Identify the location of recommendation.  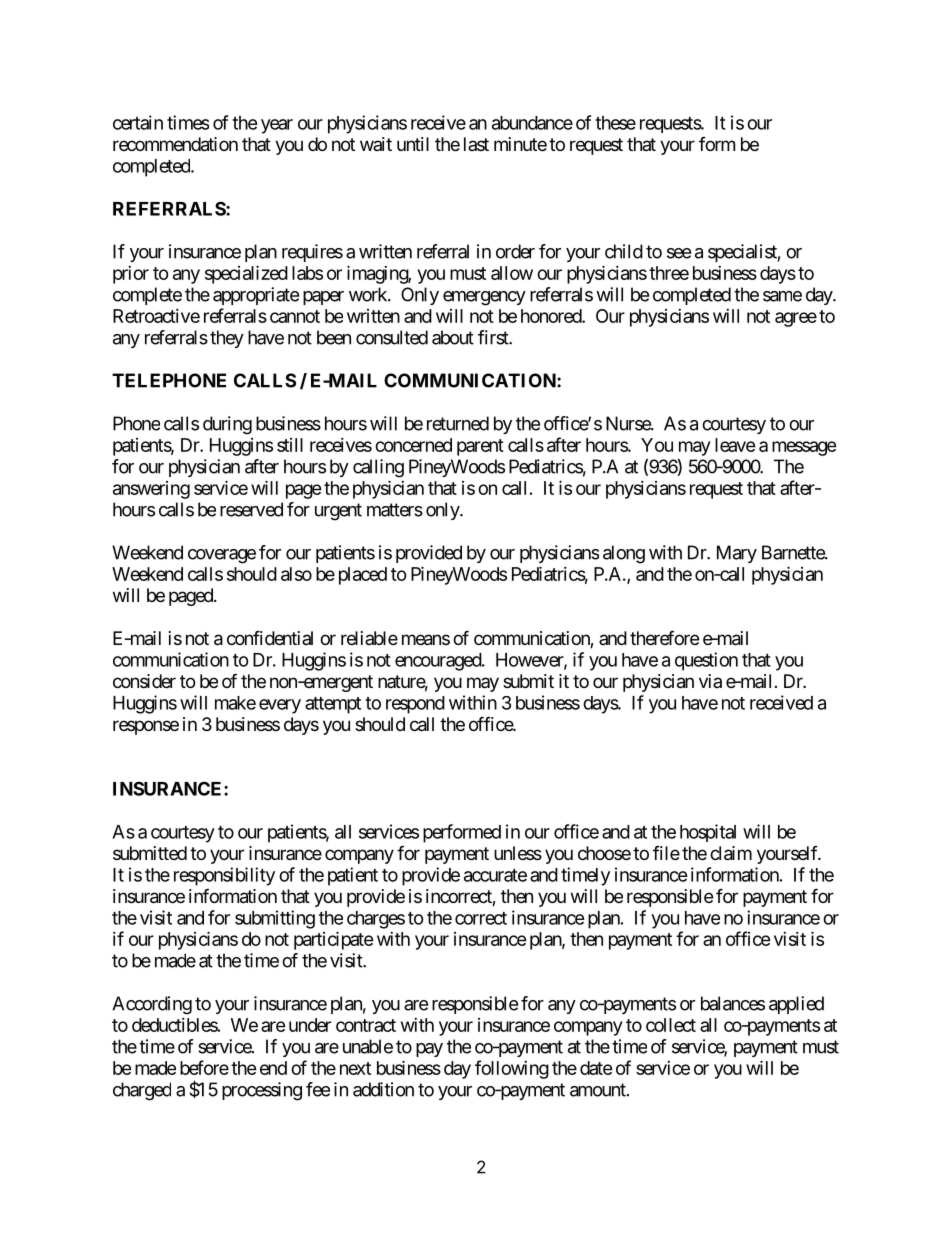
(175, 144).
